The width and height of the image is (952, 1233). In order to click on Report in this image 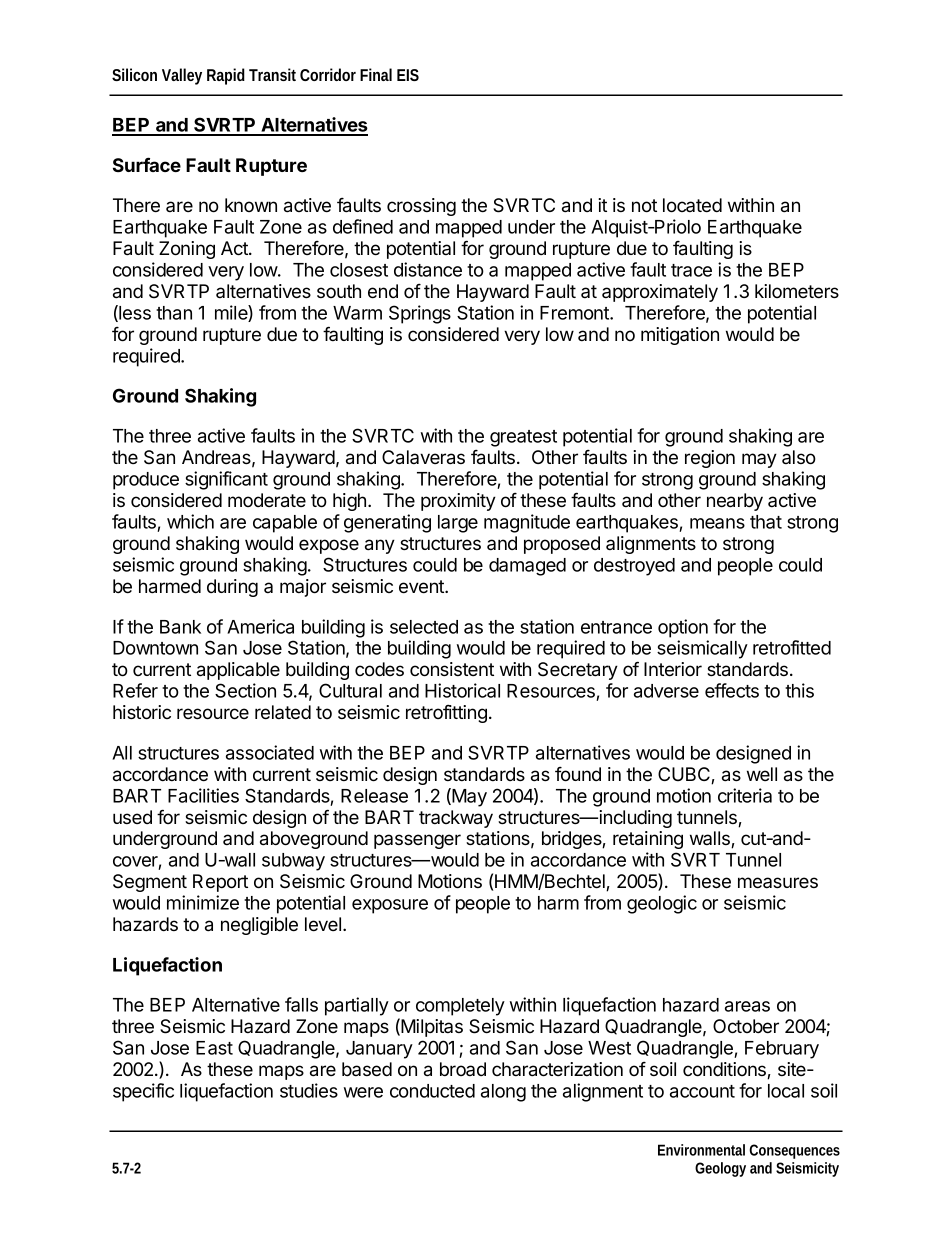, I will do `click(220, 883)`.
